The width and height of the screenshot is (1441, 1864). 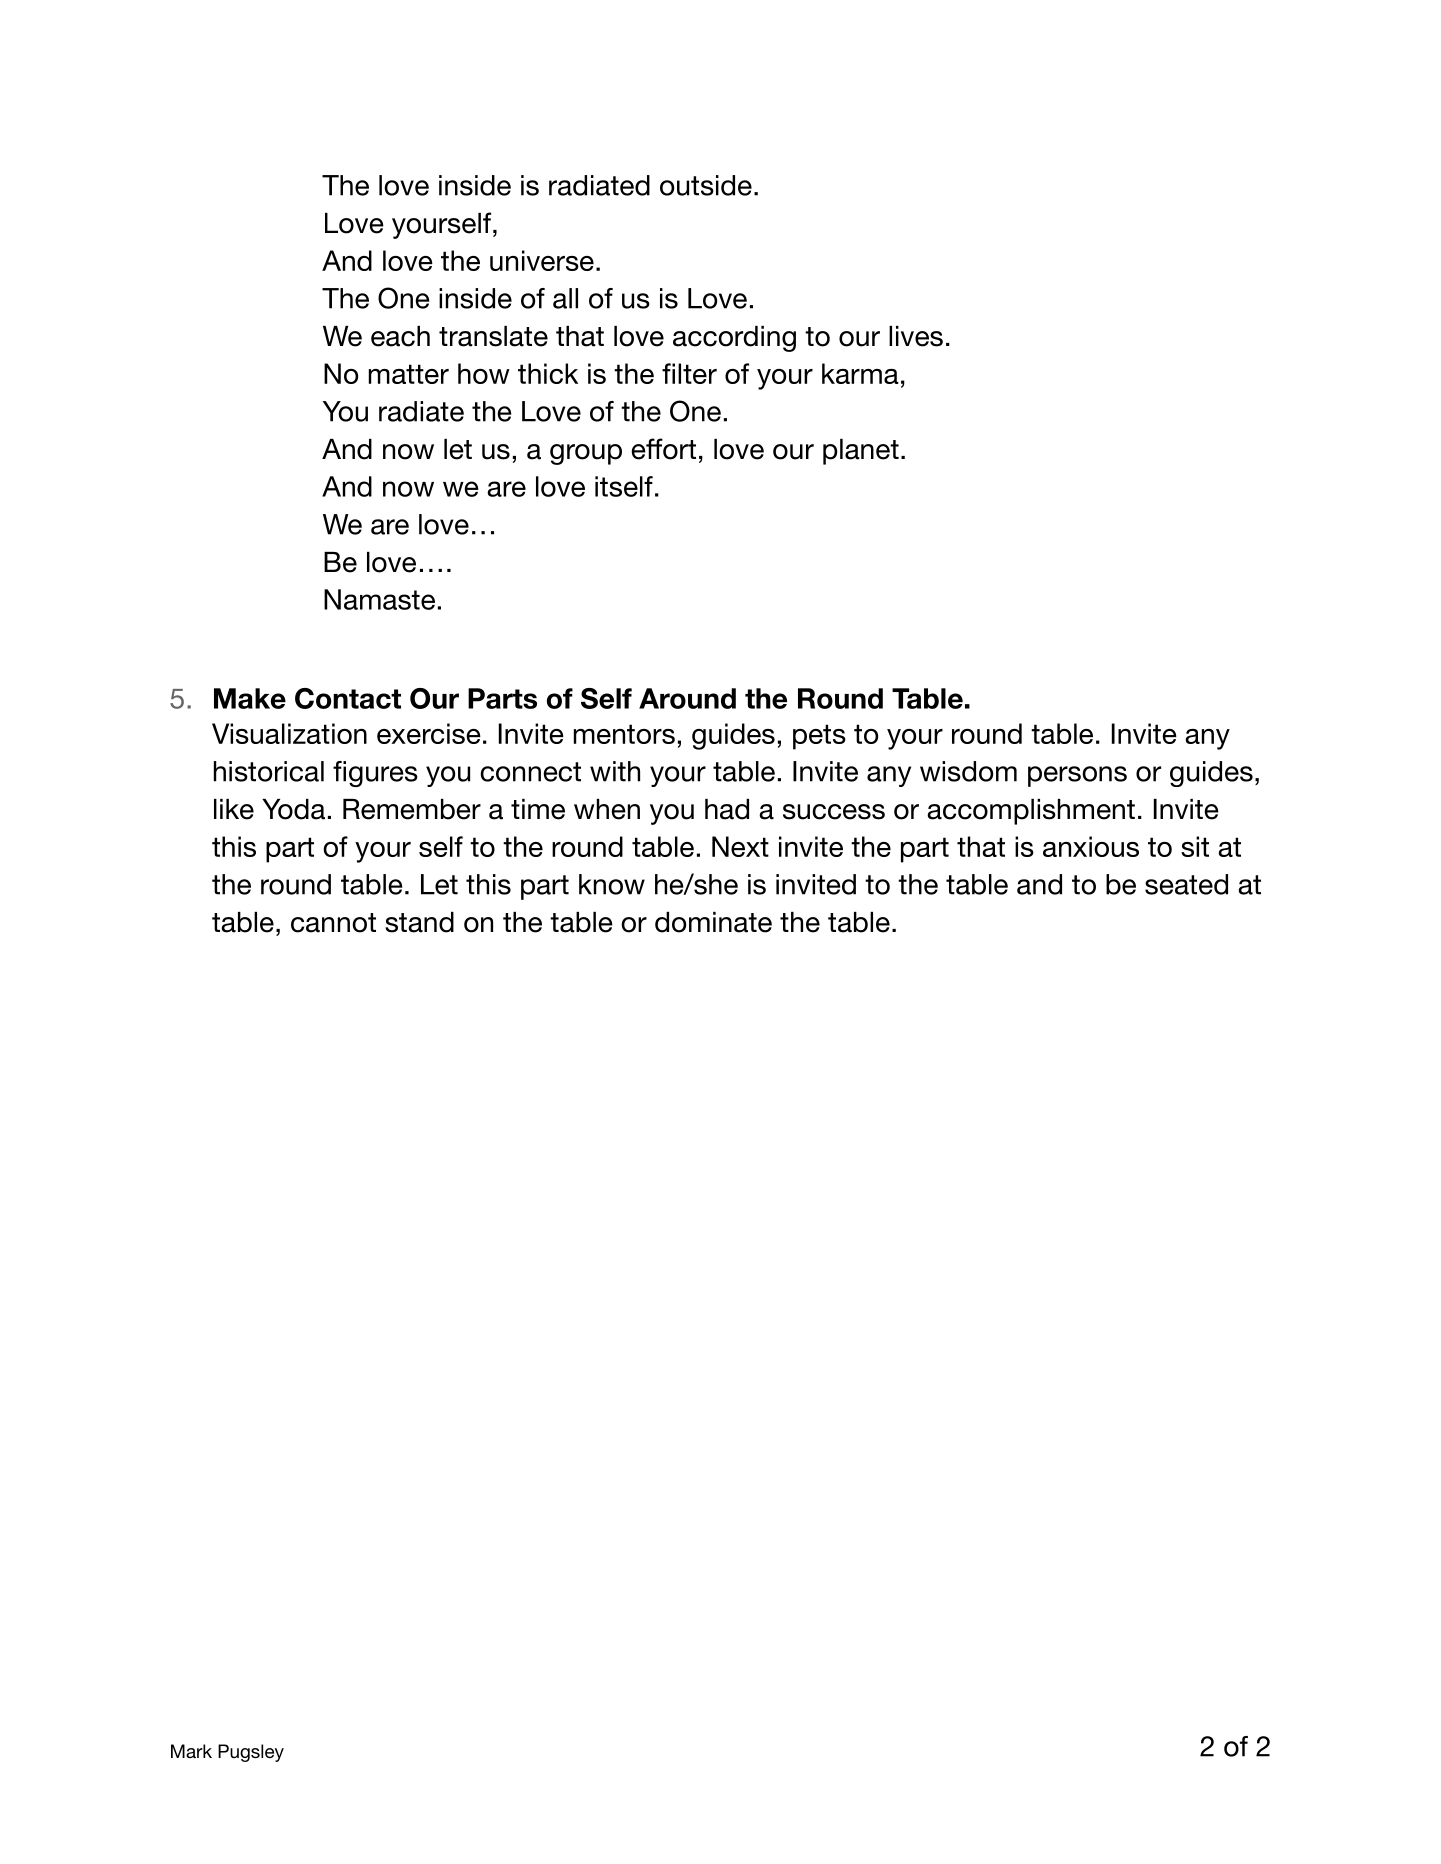 I want to click on sit, so click(x=1195, y=846).
